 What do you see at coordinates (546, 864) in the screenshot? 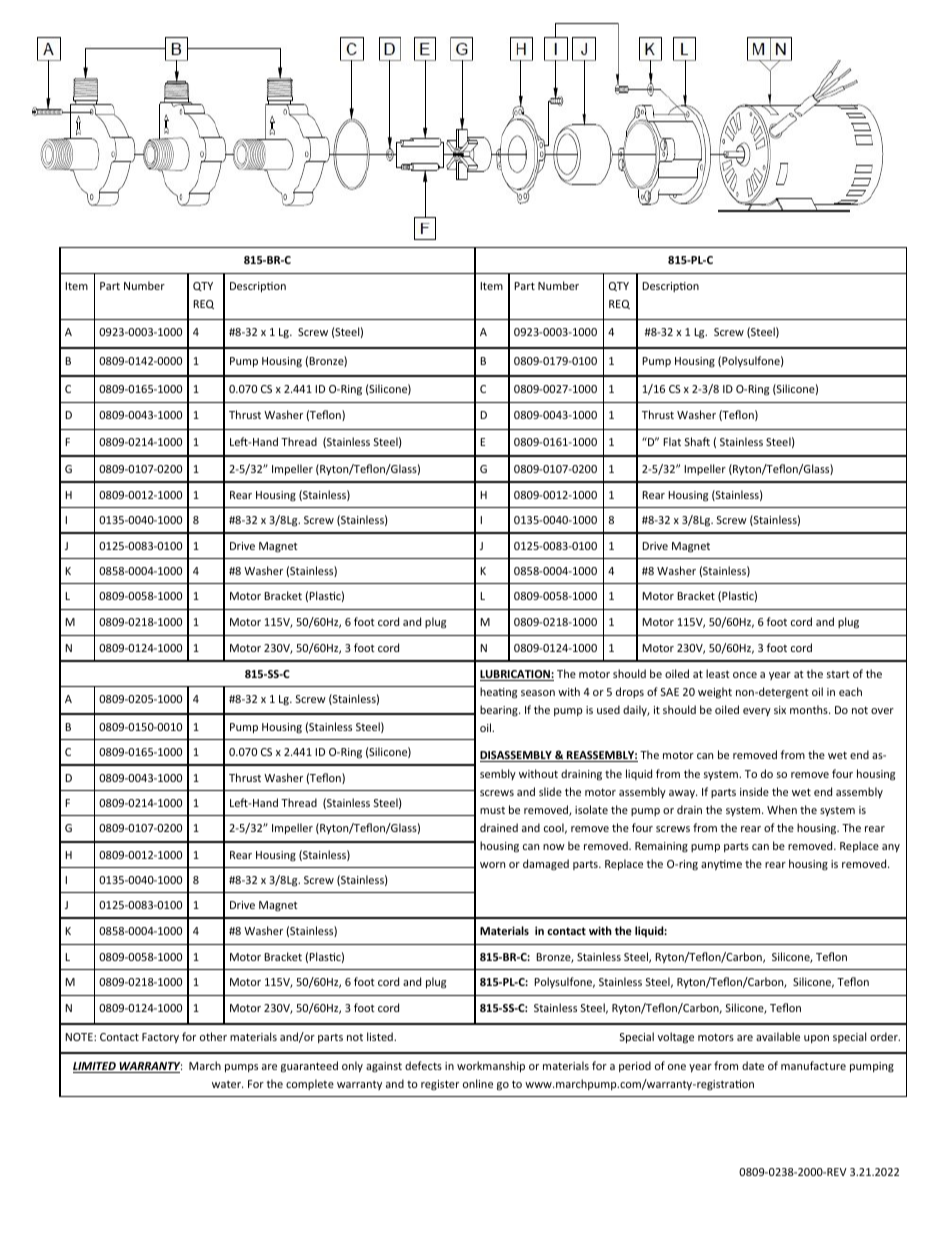
I see `damaged` at bounding box center [546, 864].
